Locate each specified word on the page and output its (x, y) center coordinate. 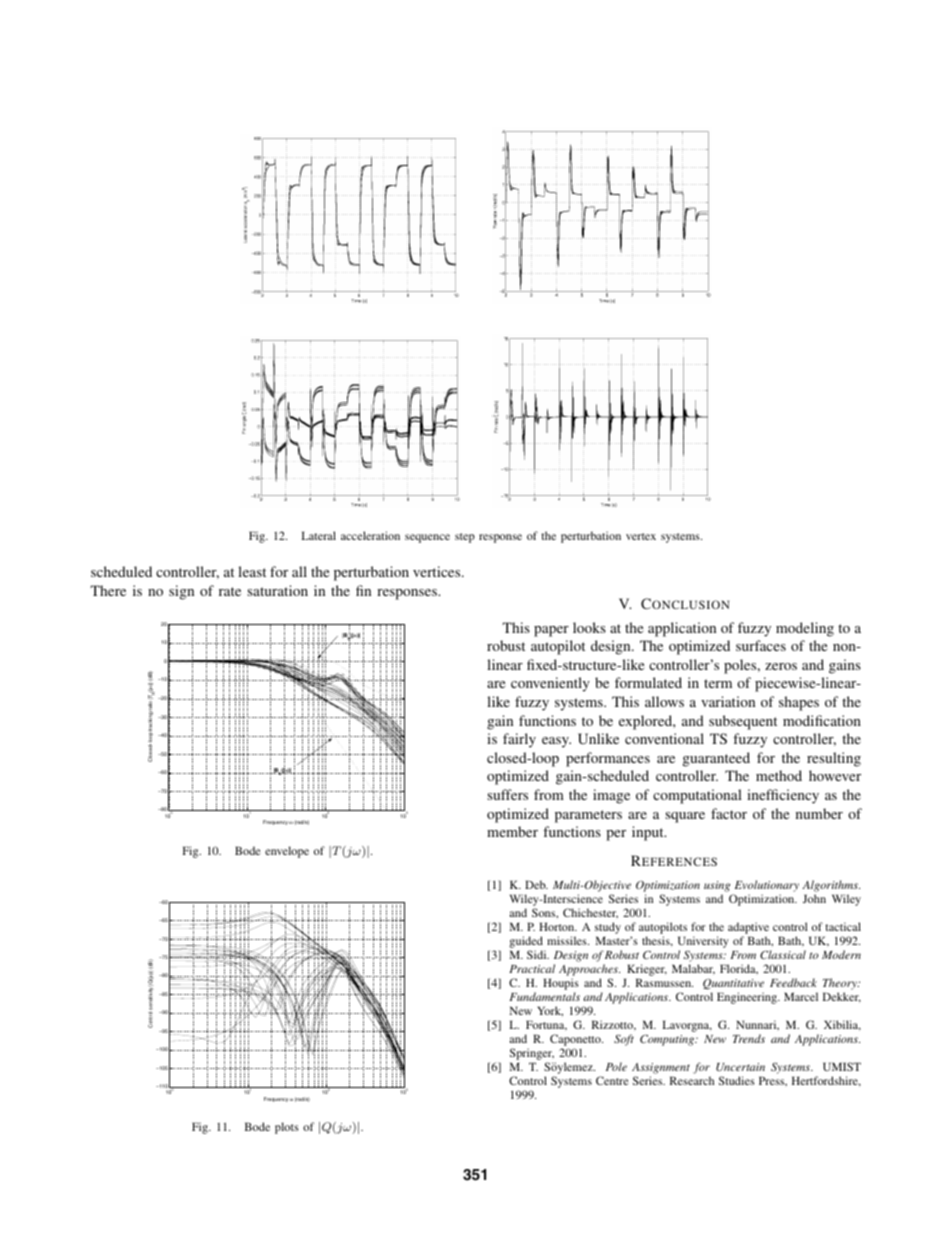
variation (728, 701)
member (512, 831)
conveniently (550, 684)
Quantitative (733, 984)
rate (230, 591)
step (465, 538)
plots (287, 1128)
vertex (641, 536)
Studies (737, 1080)
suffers (507, 794)
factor (729, 813)
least (252, 571)
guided (527, 943)
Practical (532, 968)
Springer (532, 1055)
